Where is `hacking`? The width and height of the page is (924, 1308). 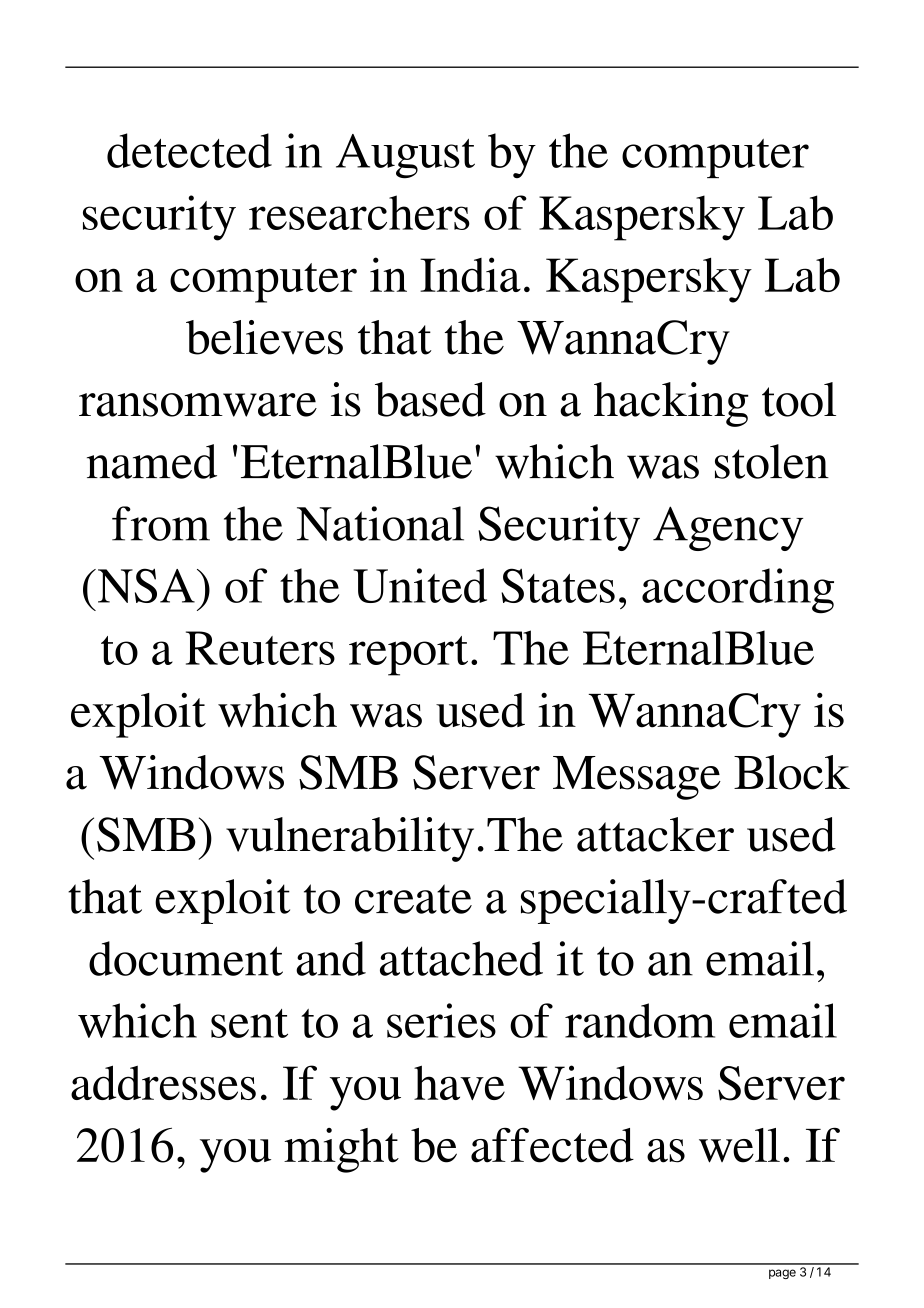
hacking is located at coordinates (671, 404).
